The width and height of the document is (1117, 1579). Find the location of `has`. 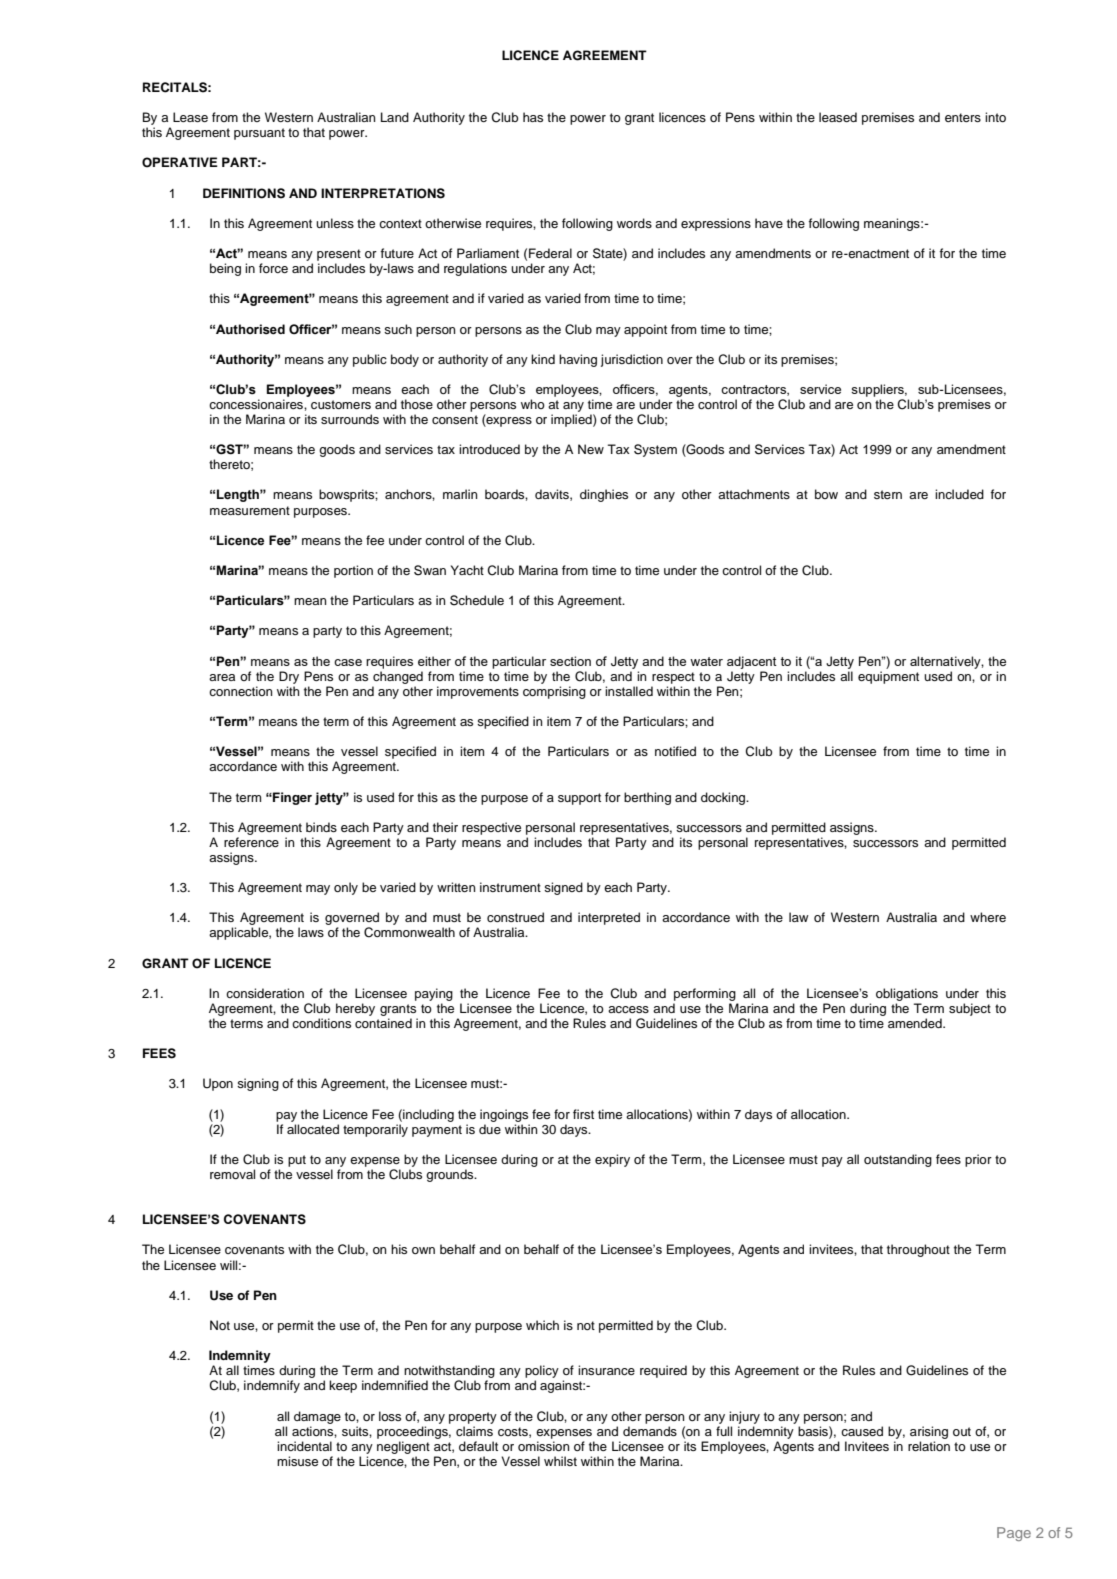

has is located at coordinates (533, 117).
